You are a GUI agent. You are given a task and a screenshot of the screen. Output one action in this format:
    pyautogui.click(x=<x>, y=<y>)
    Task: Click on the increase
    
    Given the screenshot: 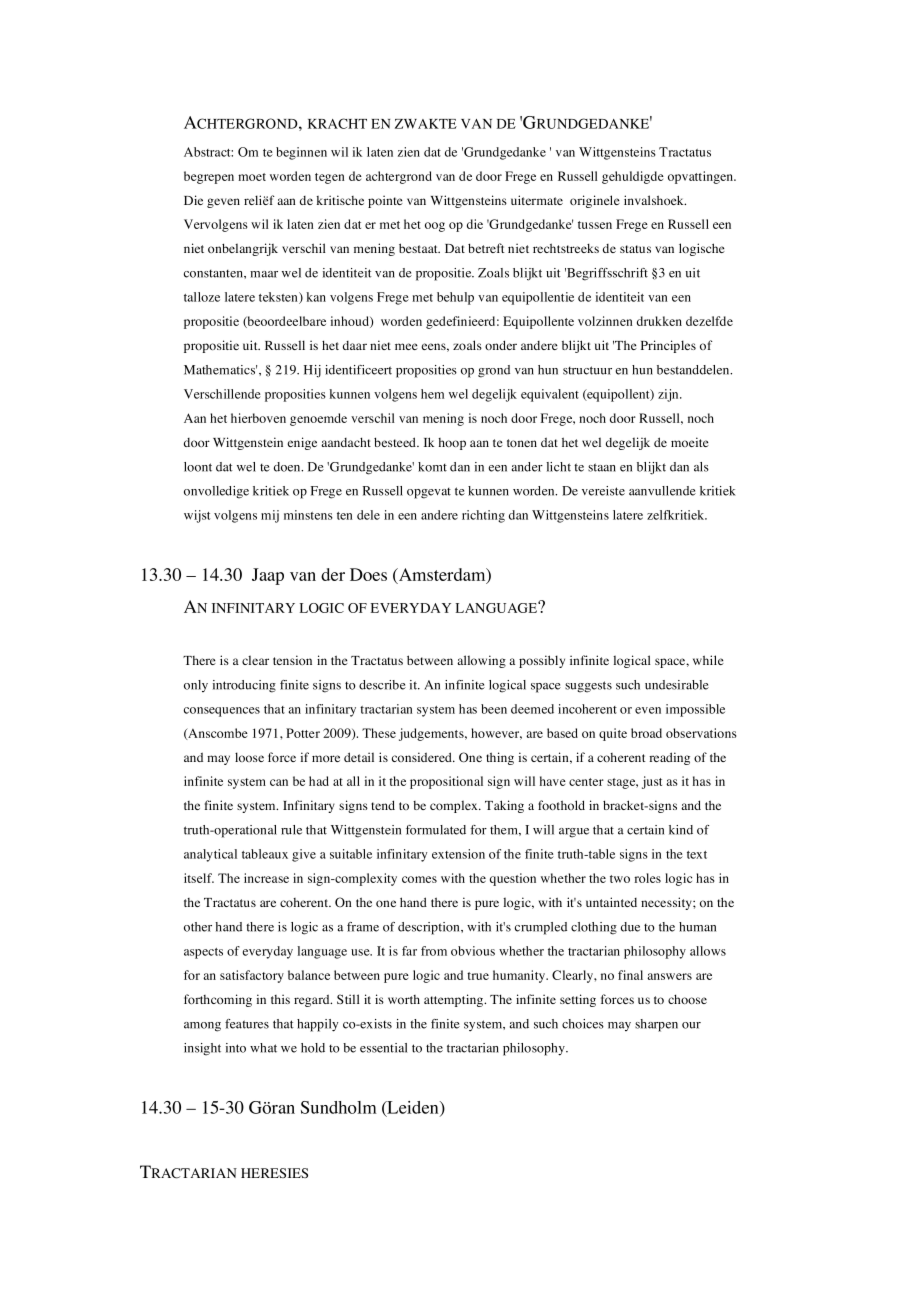 What is the action you would take?
    pyautogui.click(x=266, y=878)
